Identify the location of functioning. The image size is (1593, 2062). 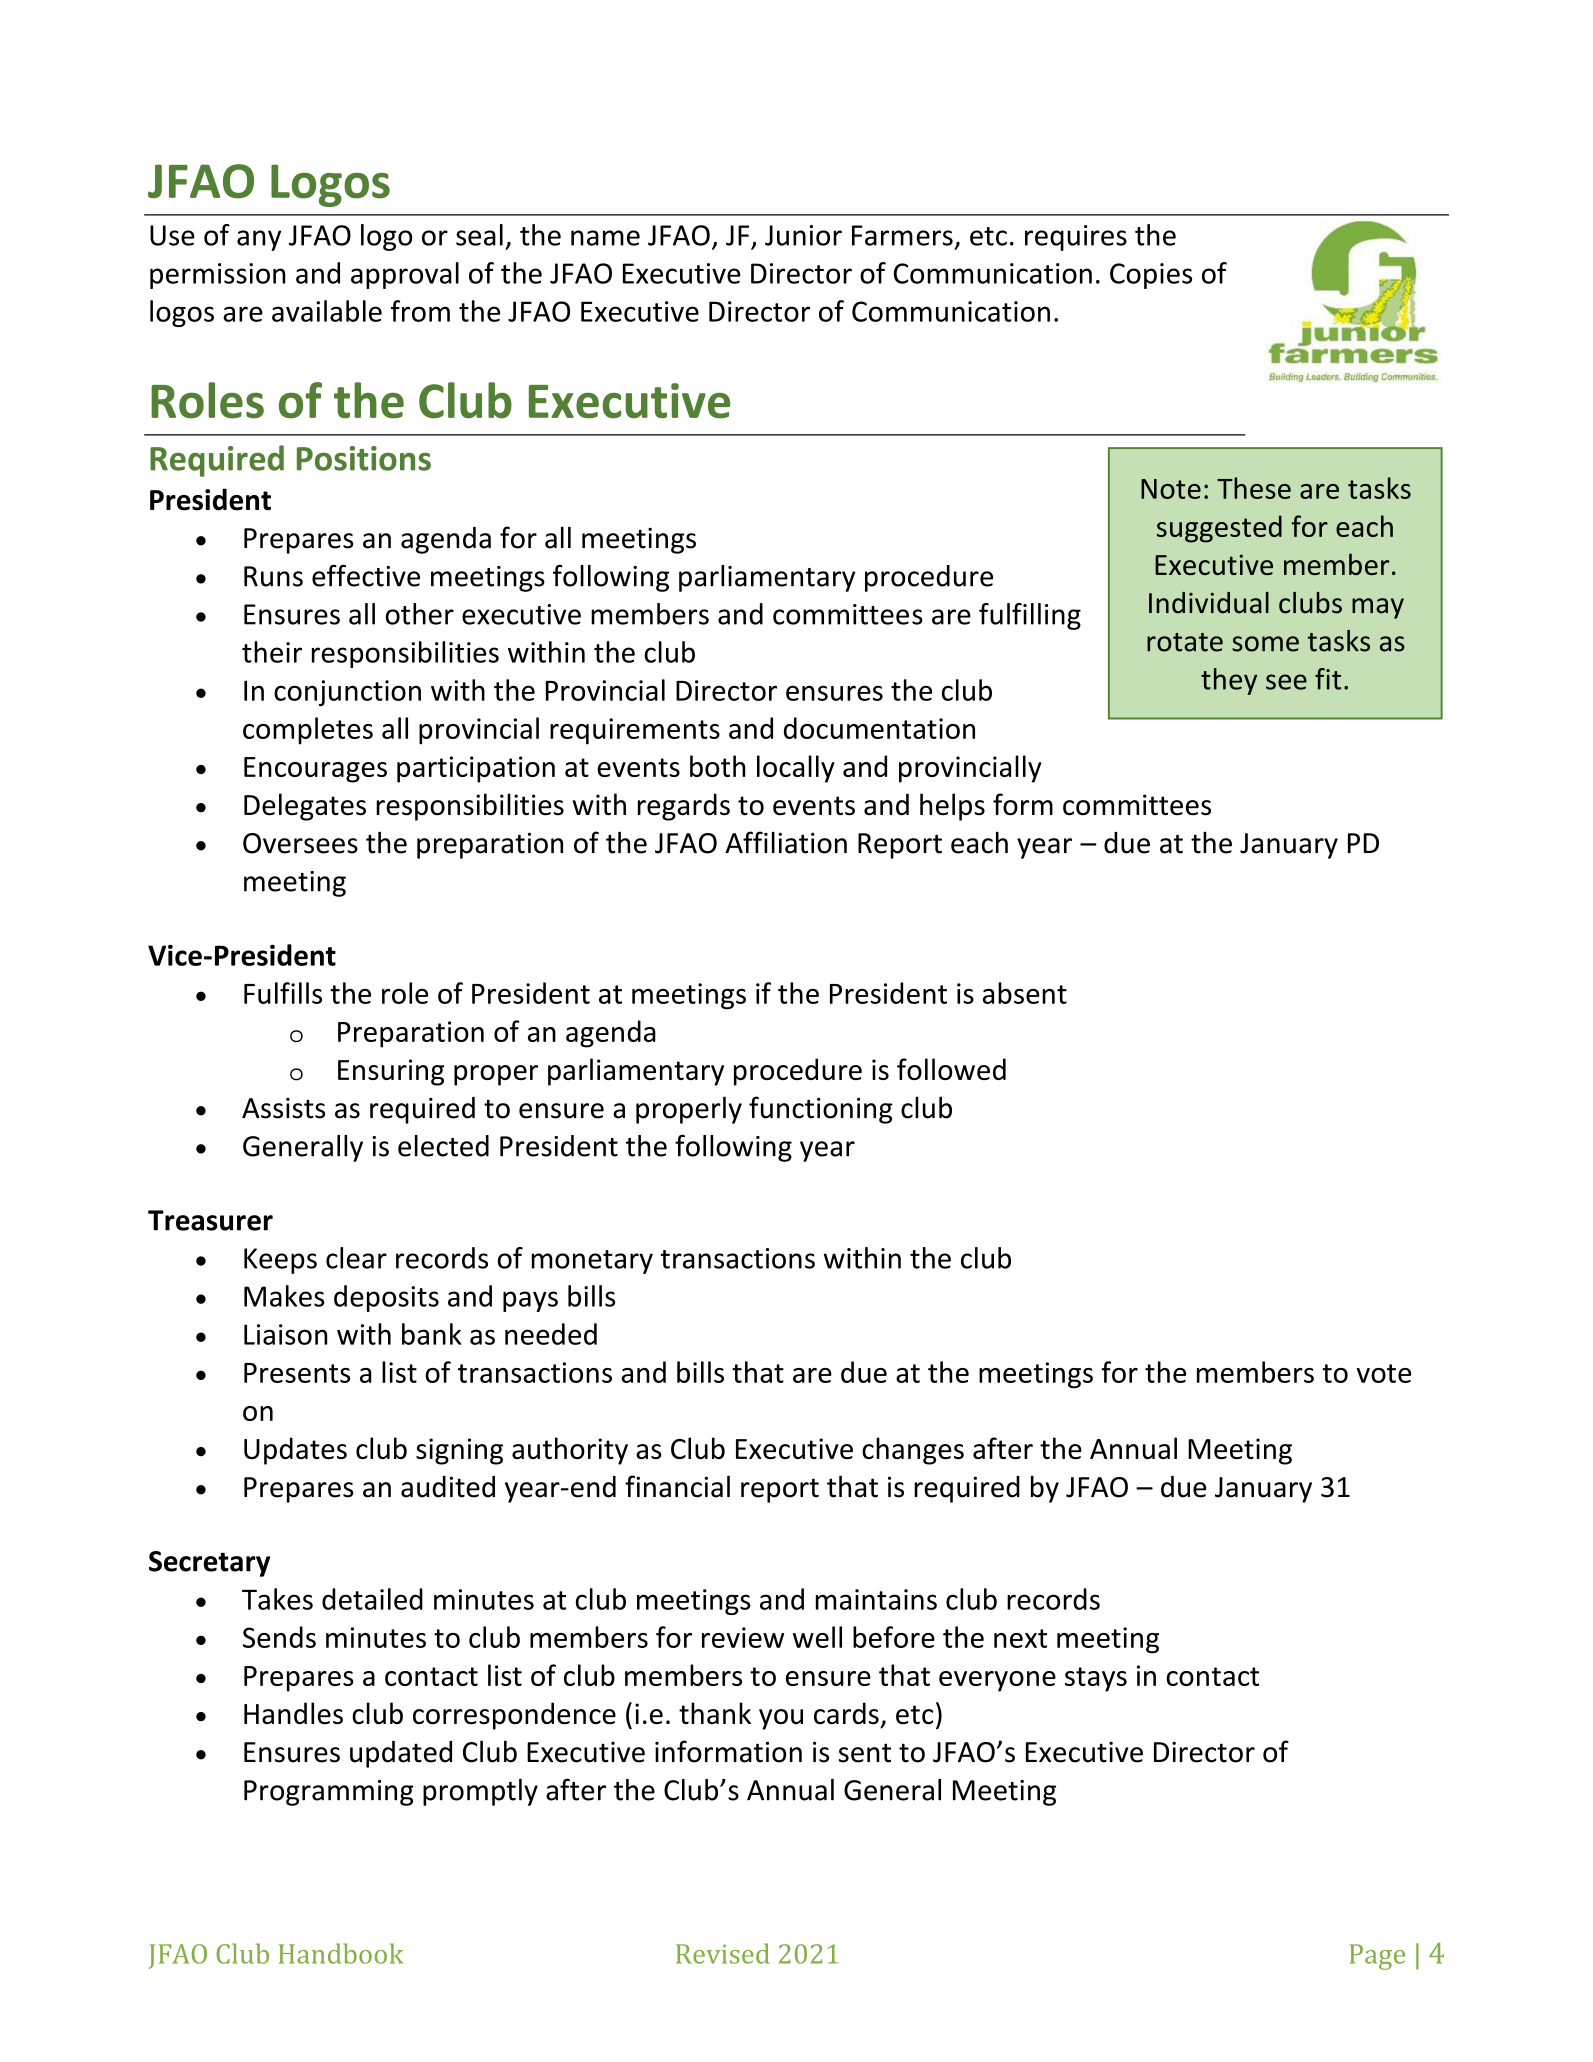
(821, 1110).
